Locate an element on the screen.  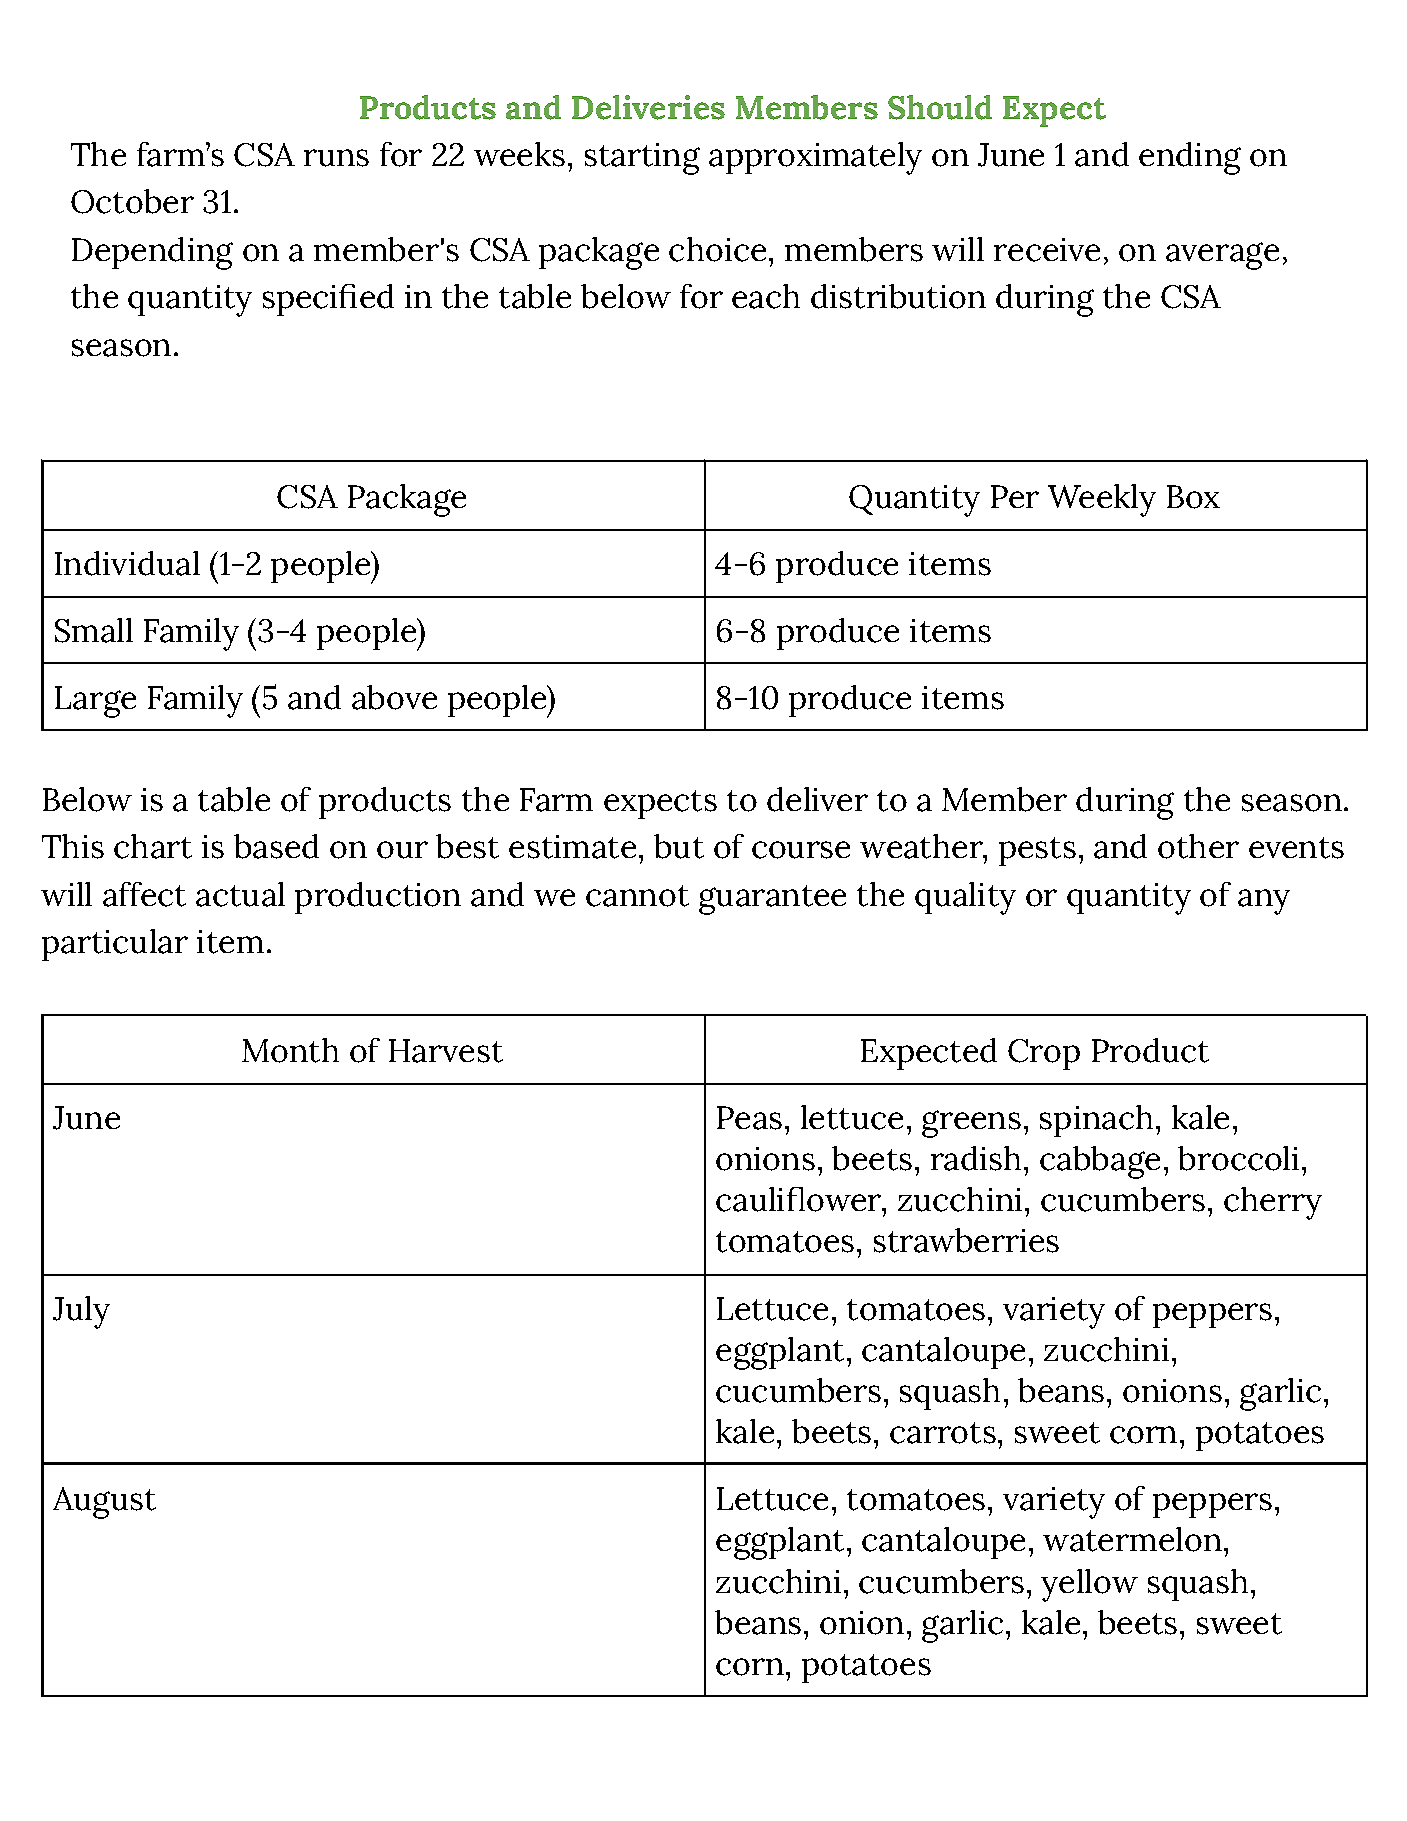
yellow is located at coordinates (1089, 1585).
